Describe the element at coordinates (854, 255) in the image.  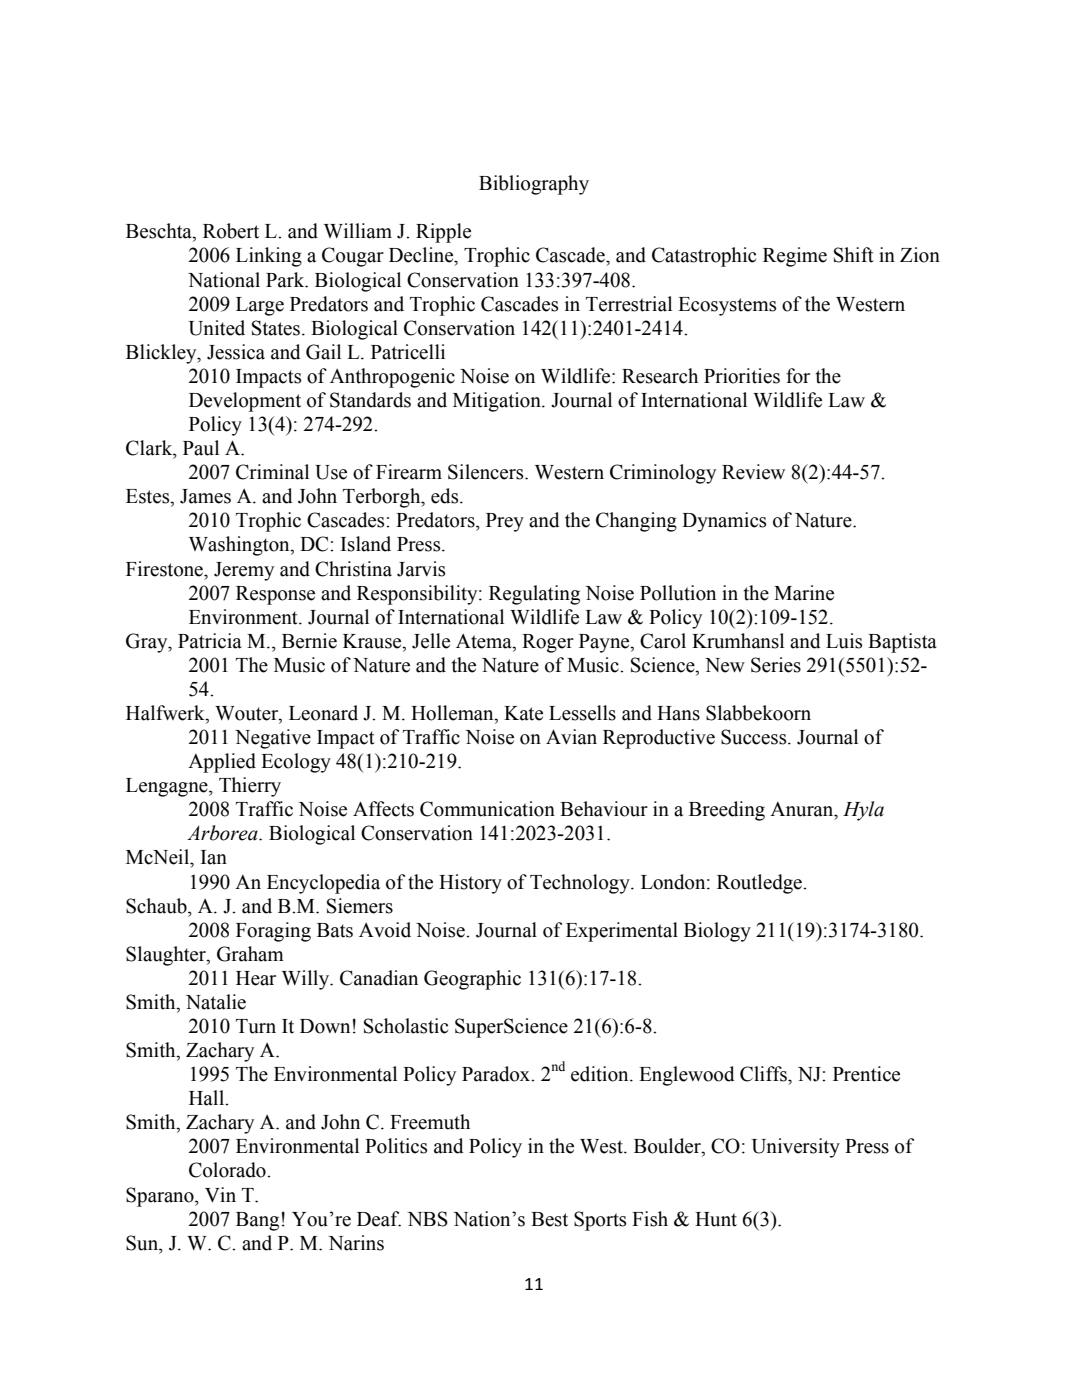
I see `Shift` at that location.
